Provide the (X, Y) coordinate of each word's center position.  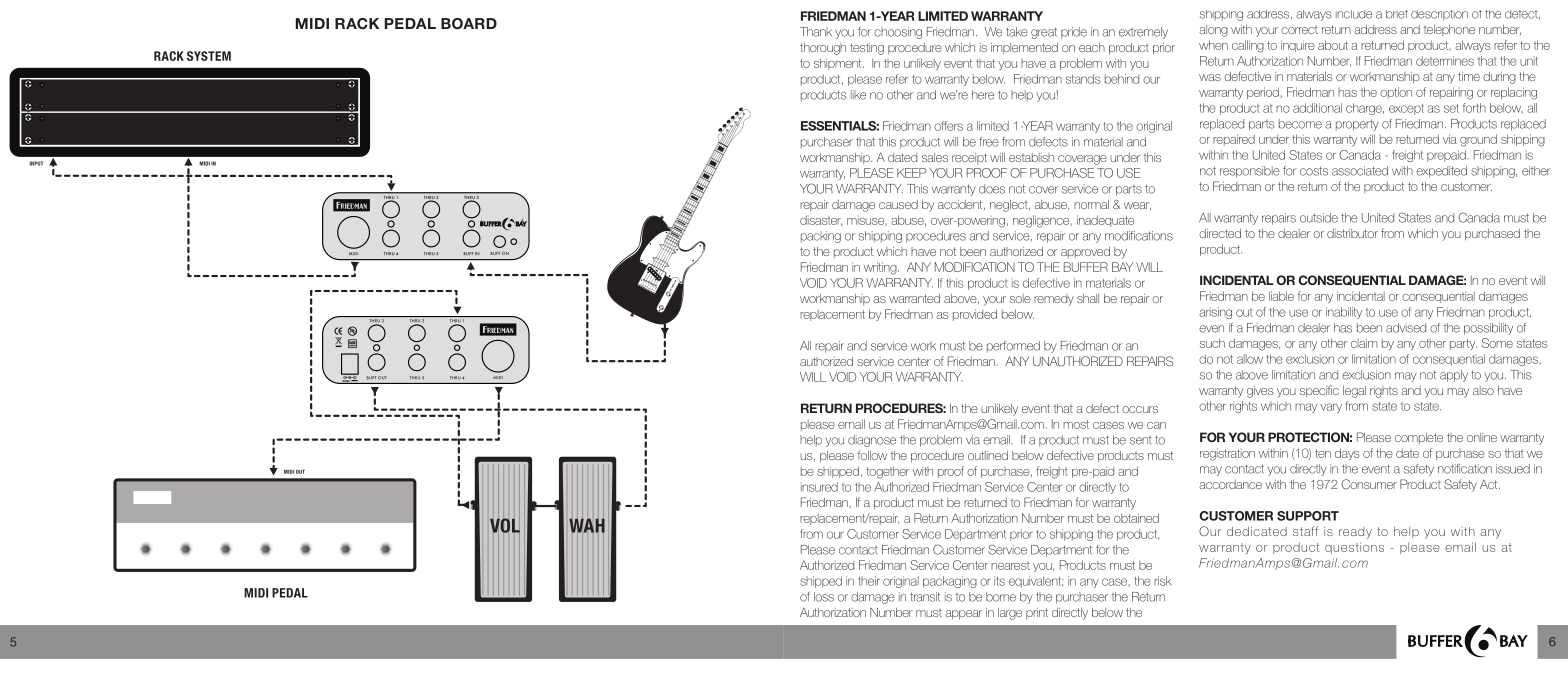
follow (872, 455)
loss (824, 597)
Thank (816, 32)
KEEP (912, 173)
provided (975, 315)
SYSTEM (209, 56)
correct (1299, 30)
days (1347, 454)
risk (1163, 581)
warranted (914, 298)
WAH (587, 525)
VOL (505, 525)
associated (1360, 171)
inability (1344, 313)
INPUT (36, 163)
